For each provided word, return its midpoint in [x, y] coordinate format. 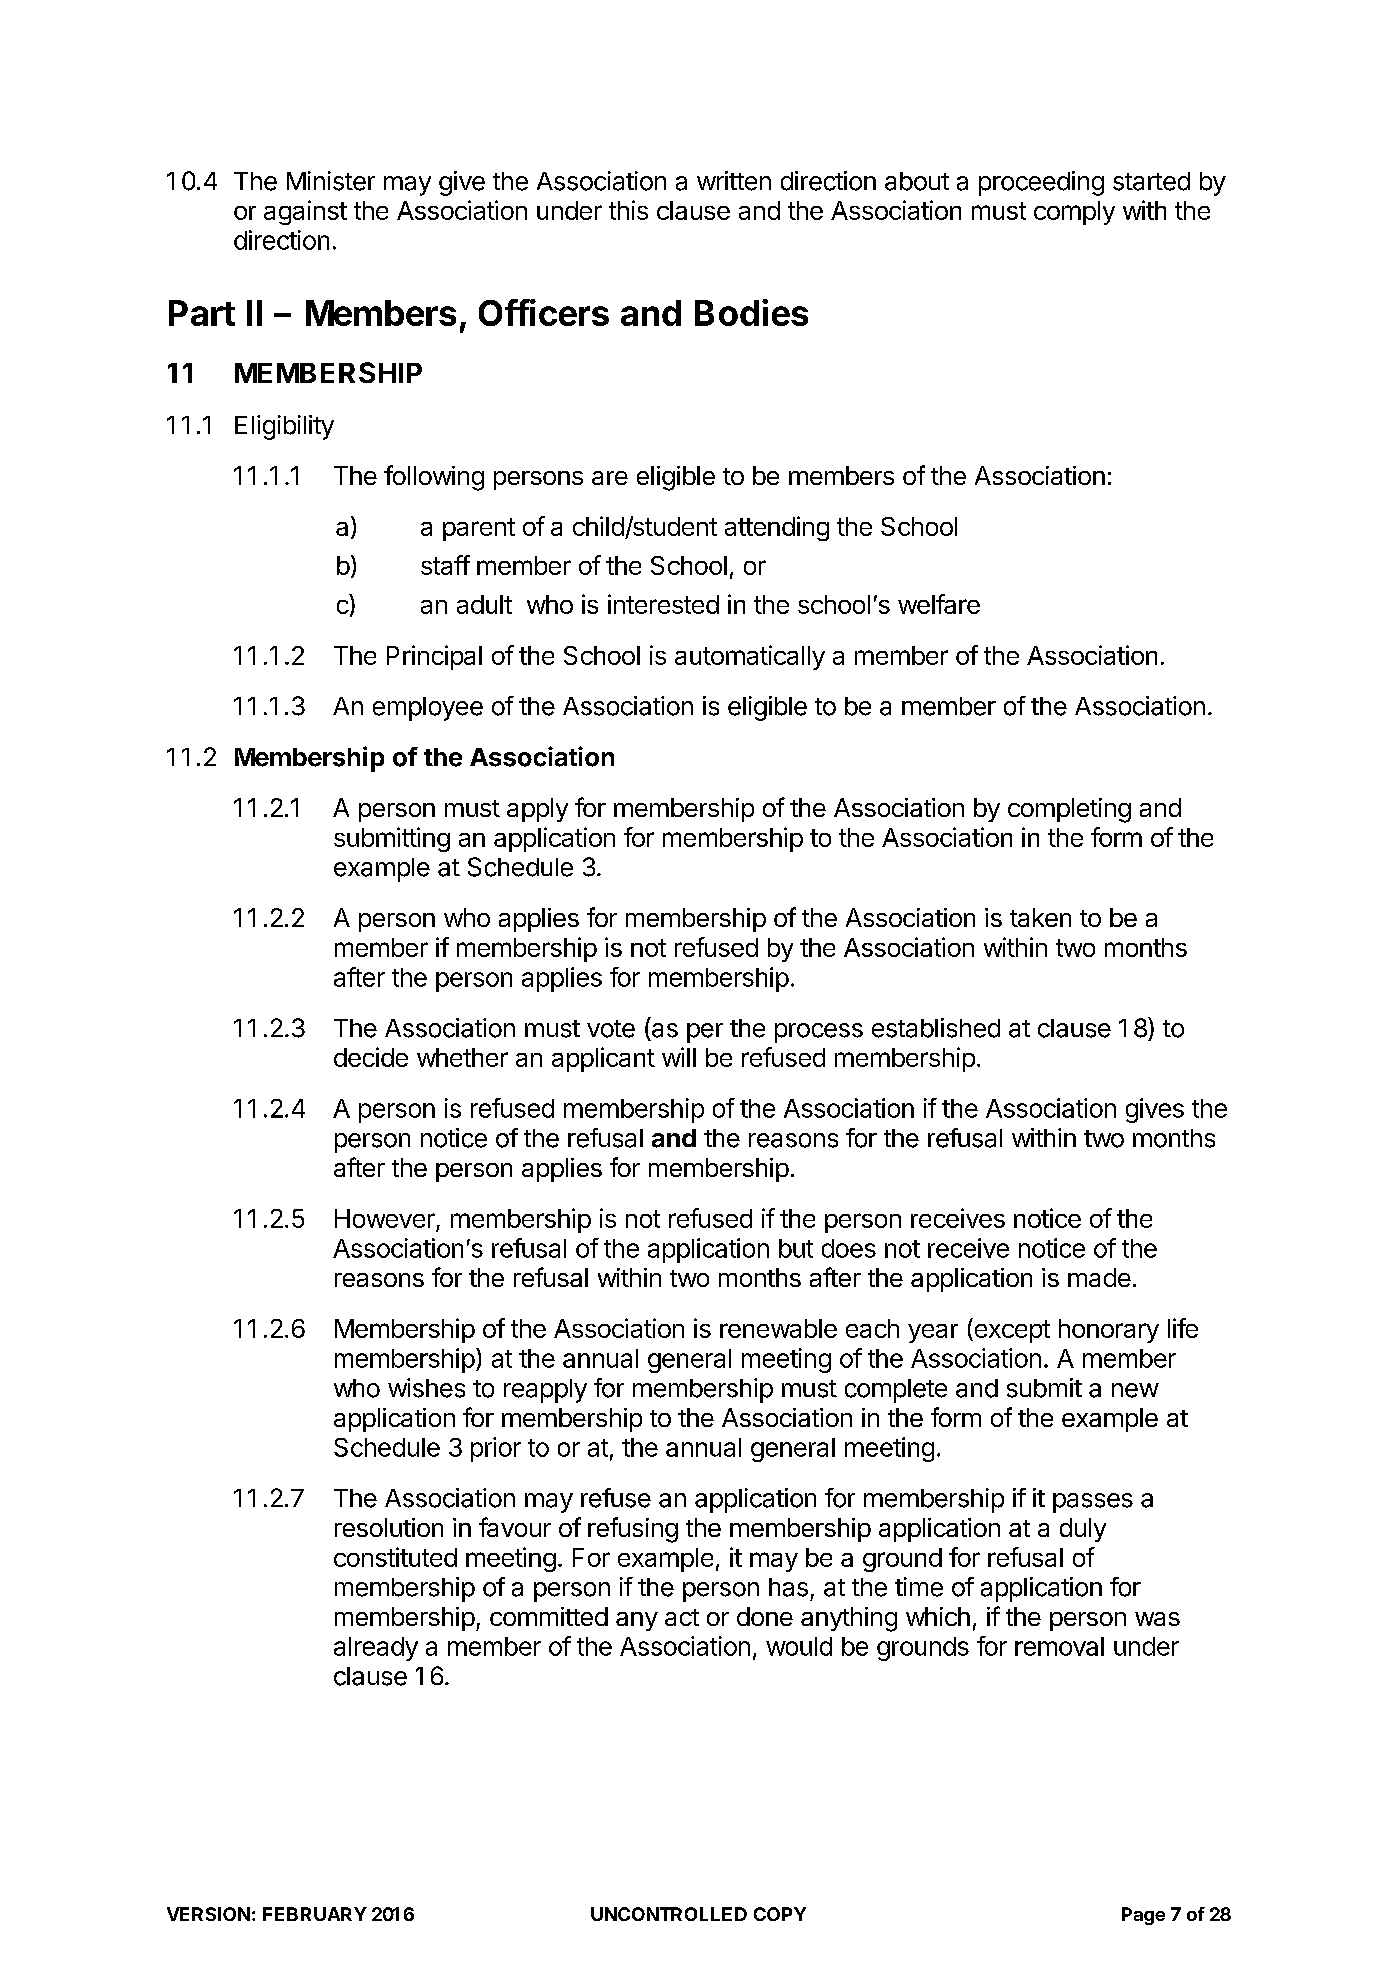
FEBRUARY [315, 1914]
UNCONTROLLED [669, 1914]
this [628, 210]
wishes [426, 1388]
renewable [778, 1328]
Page [1143, 1916]
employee [428, 709]
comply [1074, 213]
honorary [1109, 1331]
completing [1069, 810]
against [305, 212]
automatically [750, 657]
